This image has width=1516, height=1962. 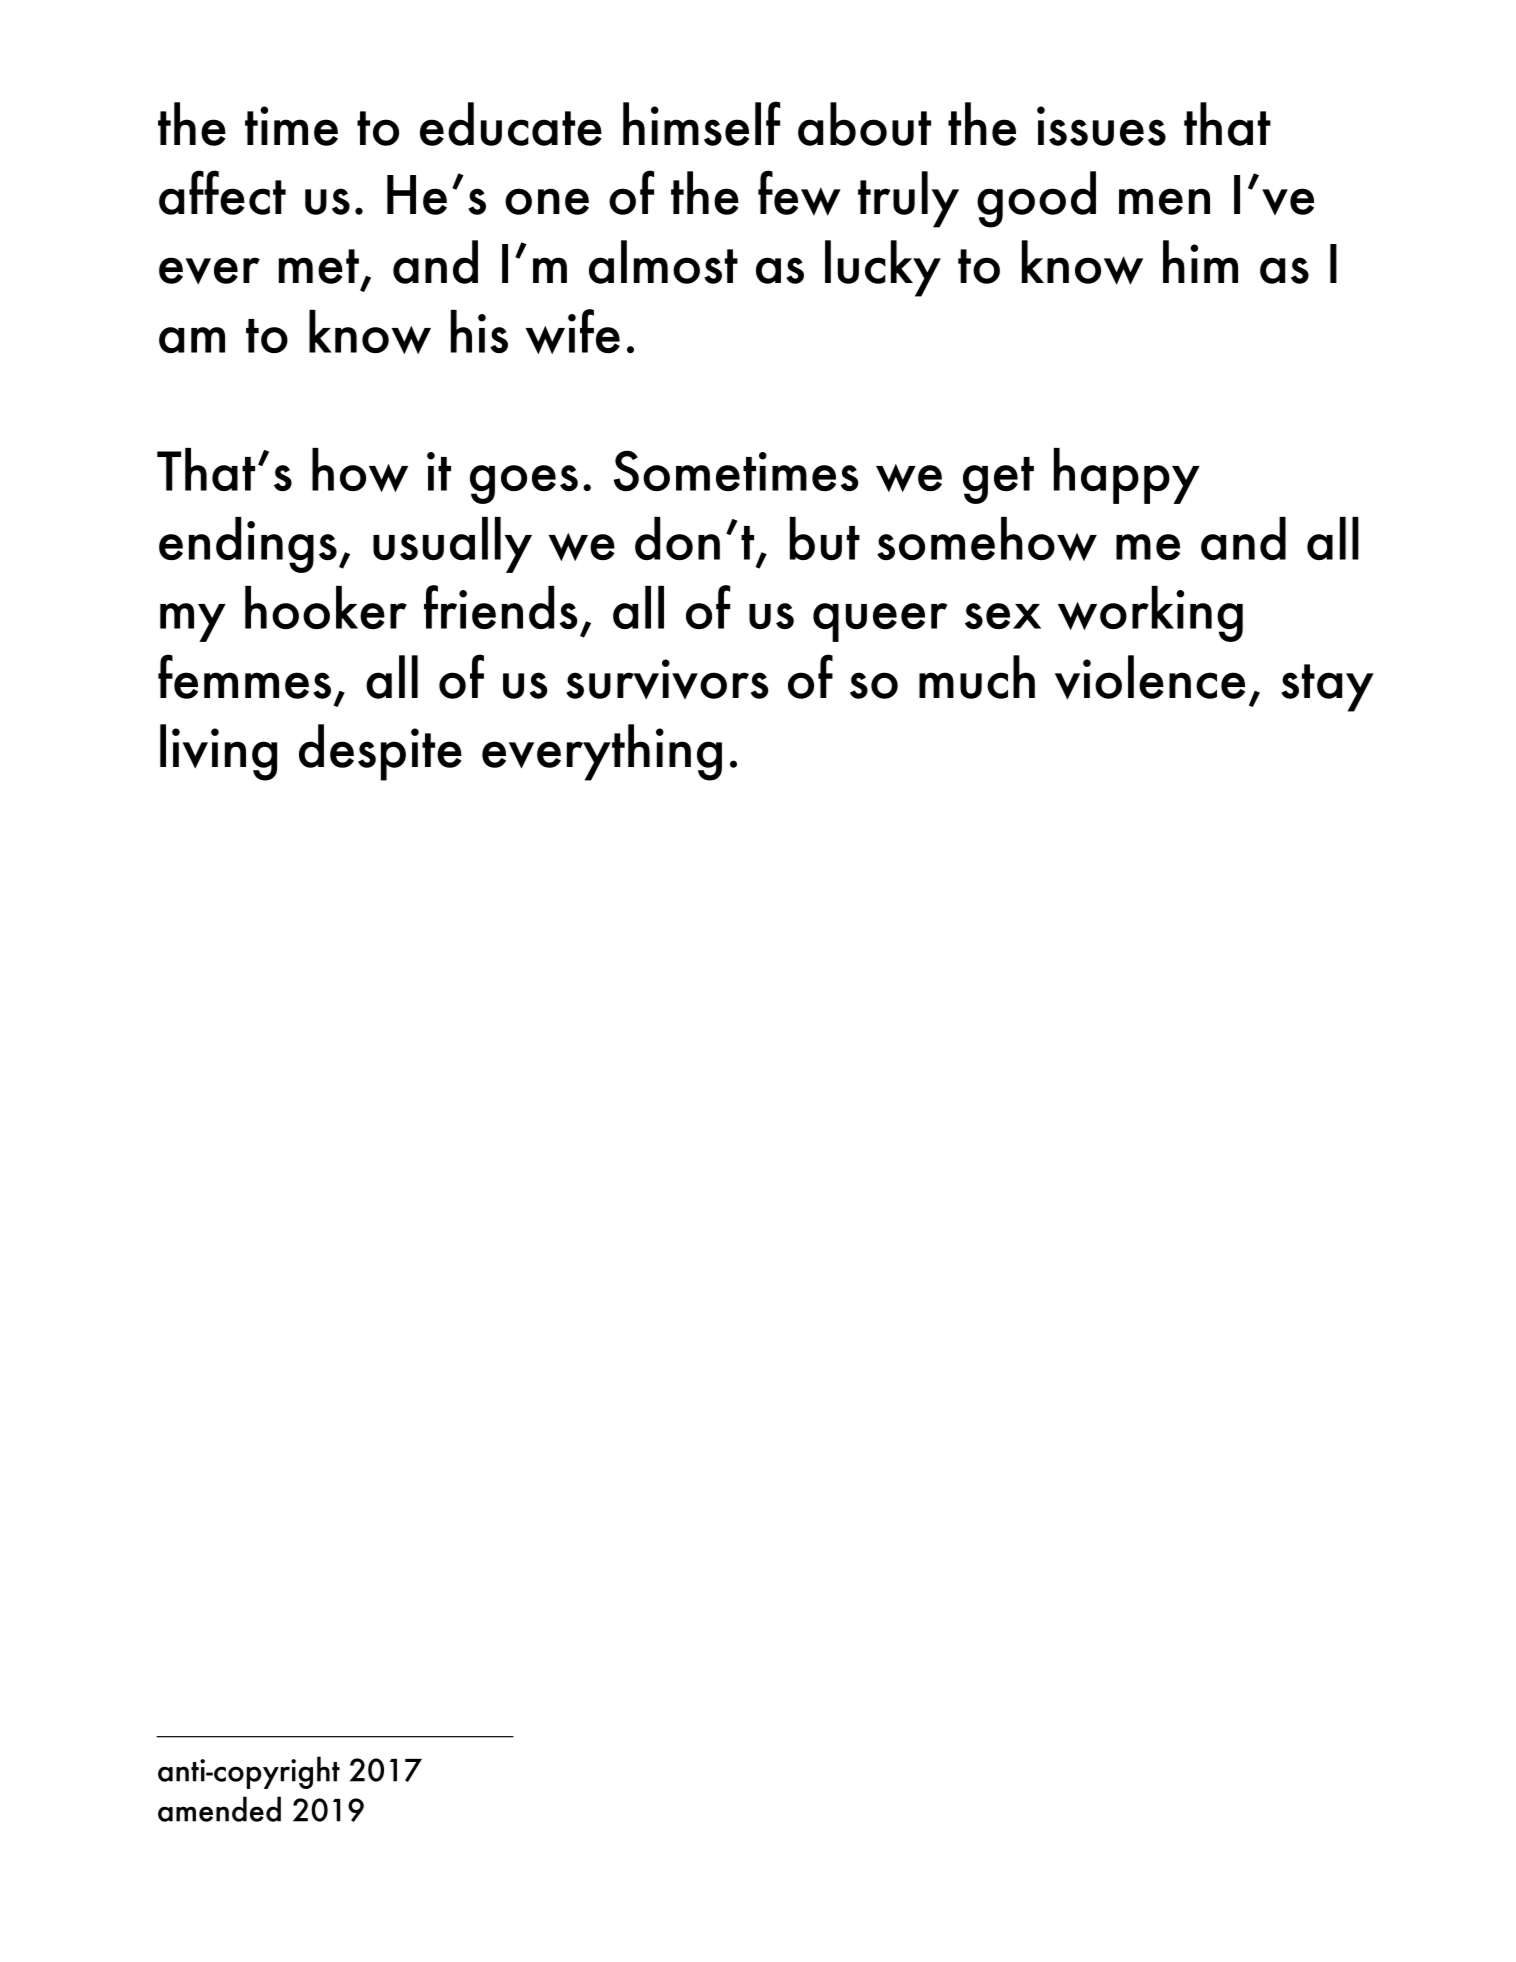 What do you see at coordinates (1150, 677) in the image?
I see `violence` at bounding box center [1150, 677].
